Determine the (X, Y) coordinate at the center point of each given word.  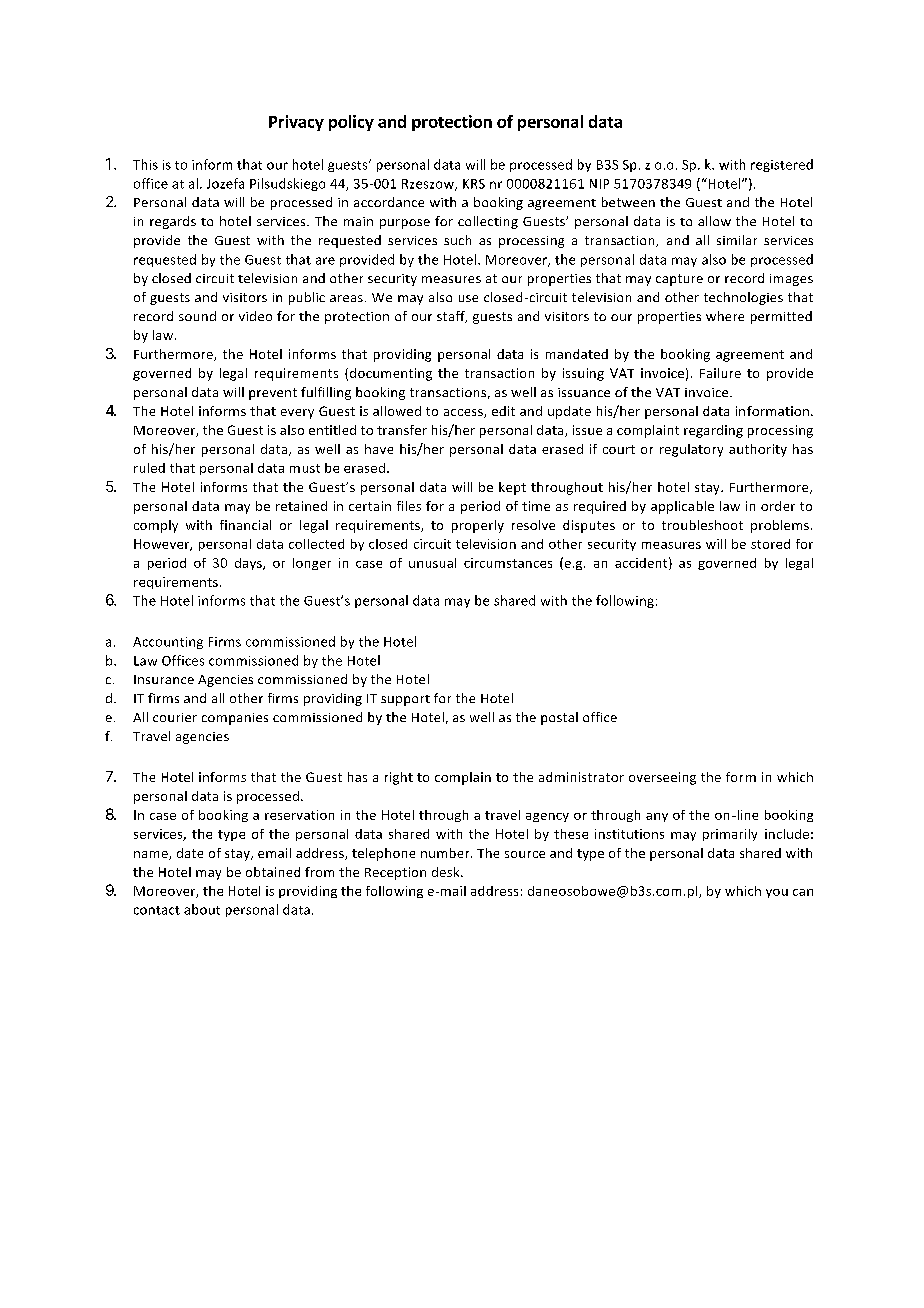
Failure (720, 373)
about (202, 909)
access (464, 413)
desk (447, 872)
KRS (474, 184)
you (777, 893)
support (405, 700)
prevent (273, 394)
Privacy (296, 123)
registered (782, 165)
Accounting (168, 643)
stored (770, 544)
